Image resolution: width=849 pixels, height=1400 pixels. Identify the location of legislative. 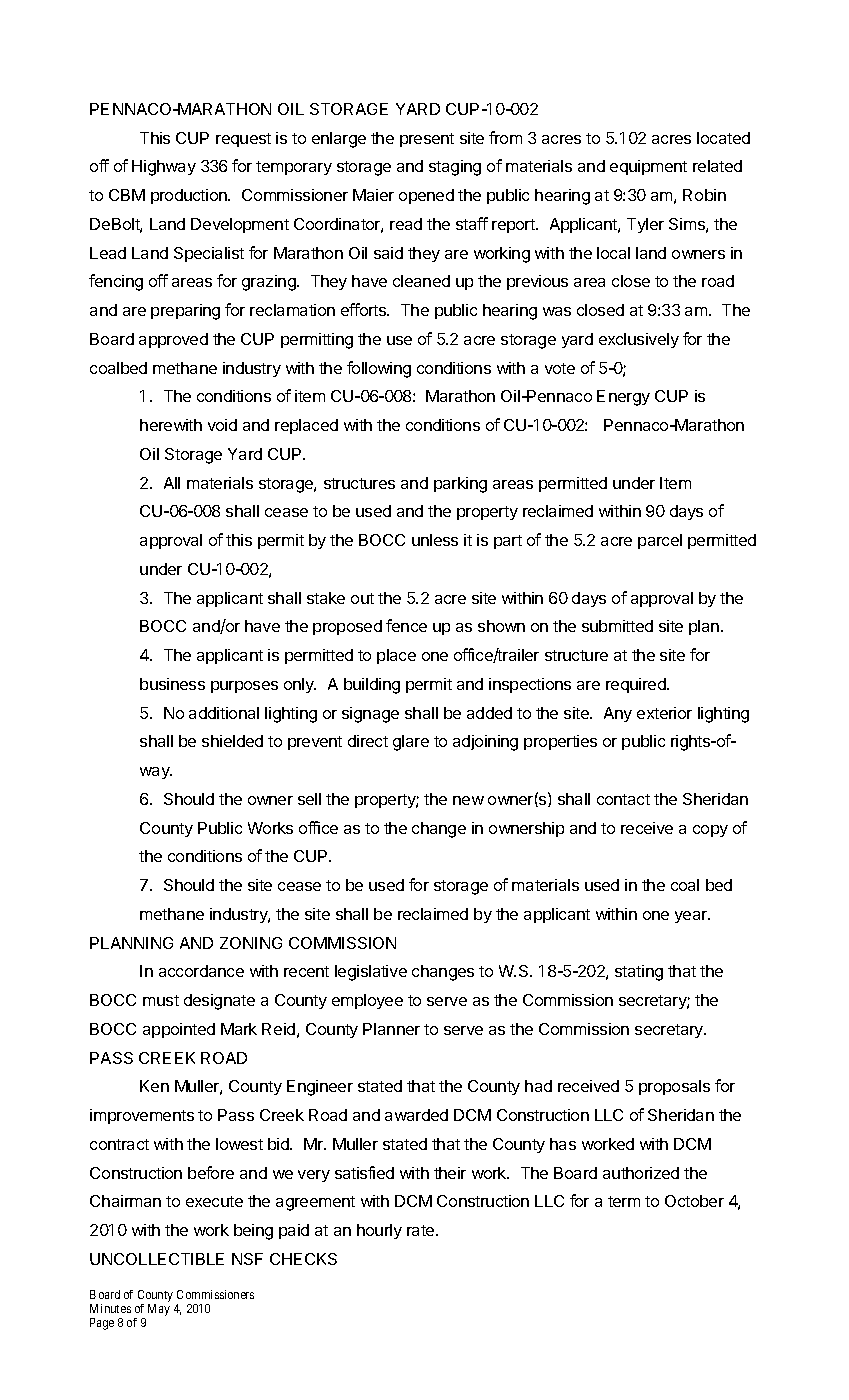
(371, 973).
